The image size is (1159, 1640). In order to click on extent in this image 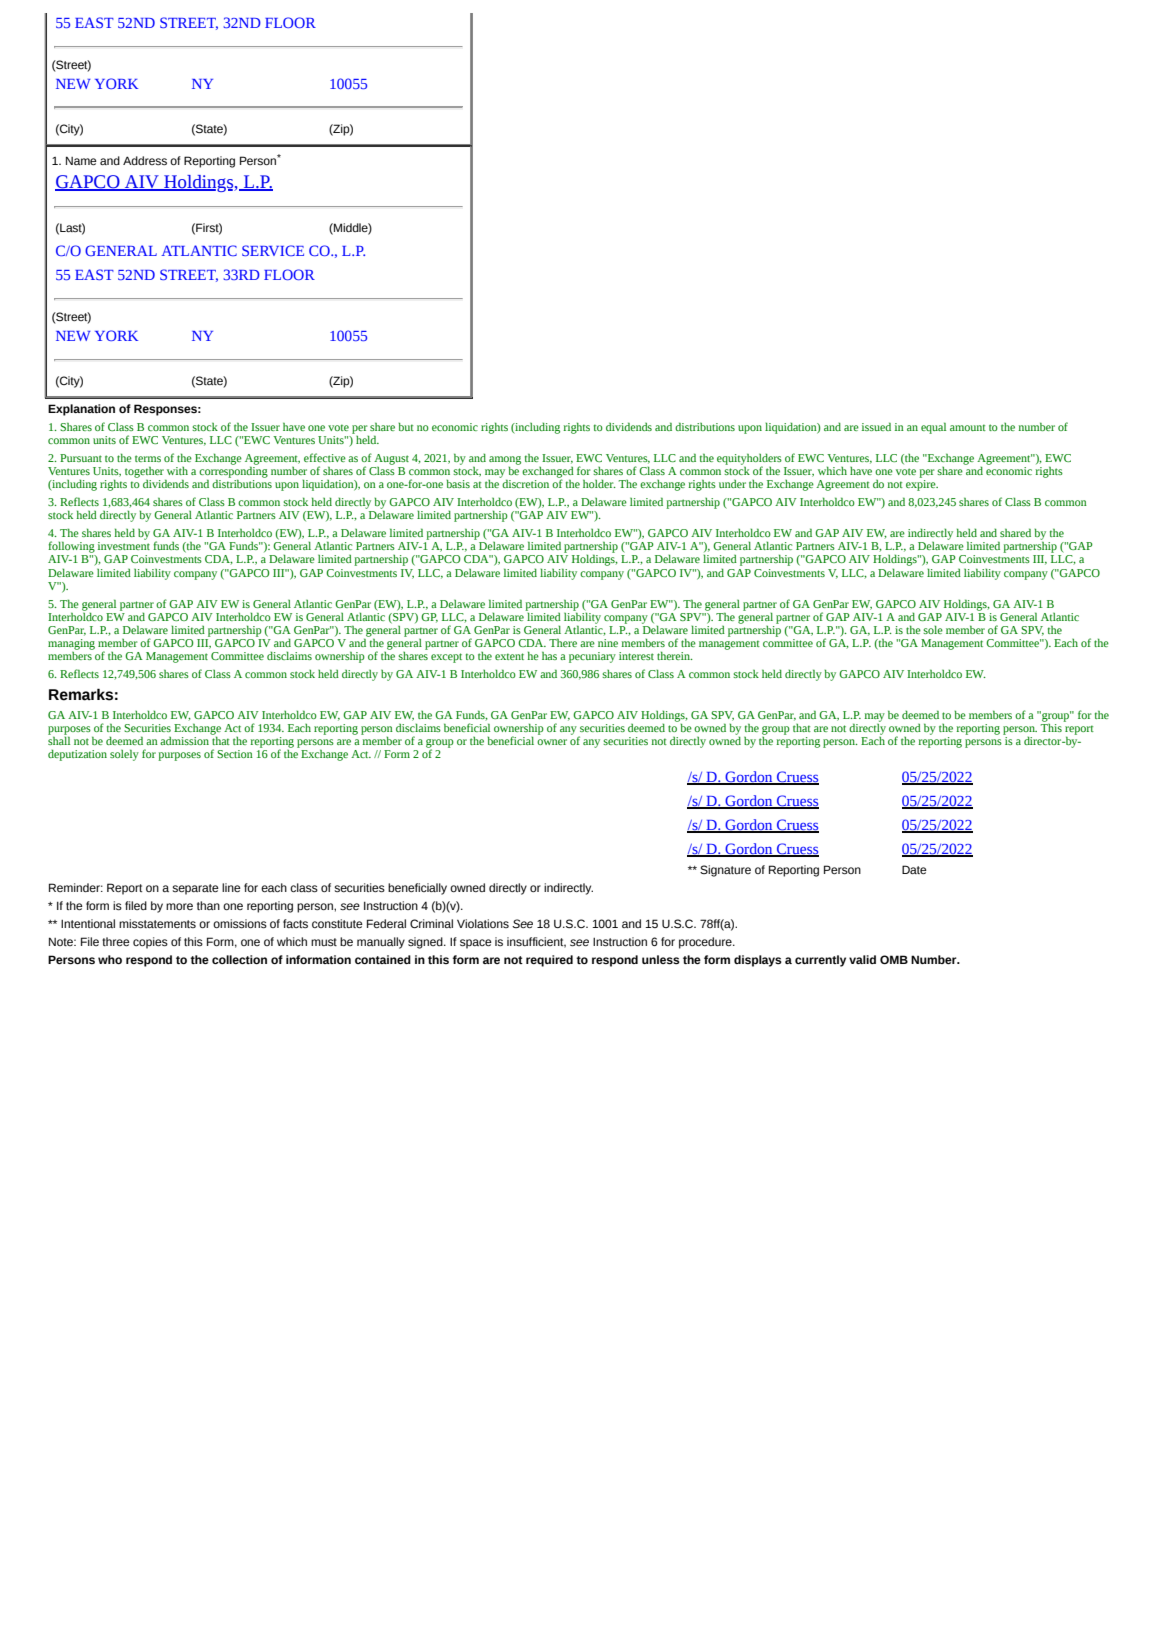, I will do `click(509, 656)`.
